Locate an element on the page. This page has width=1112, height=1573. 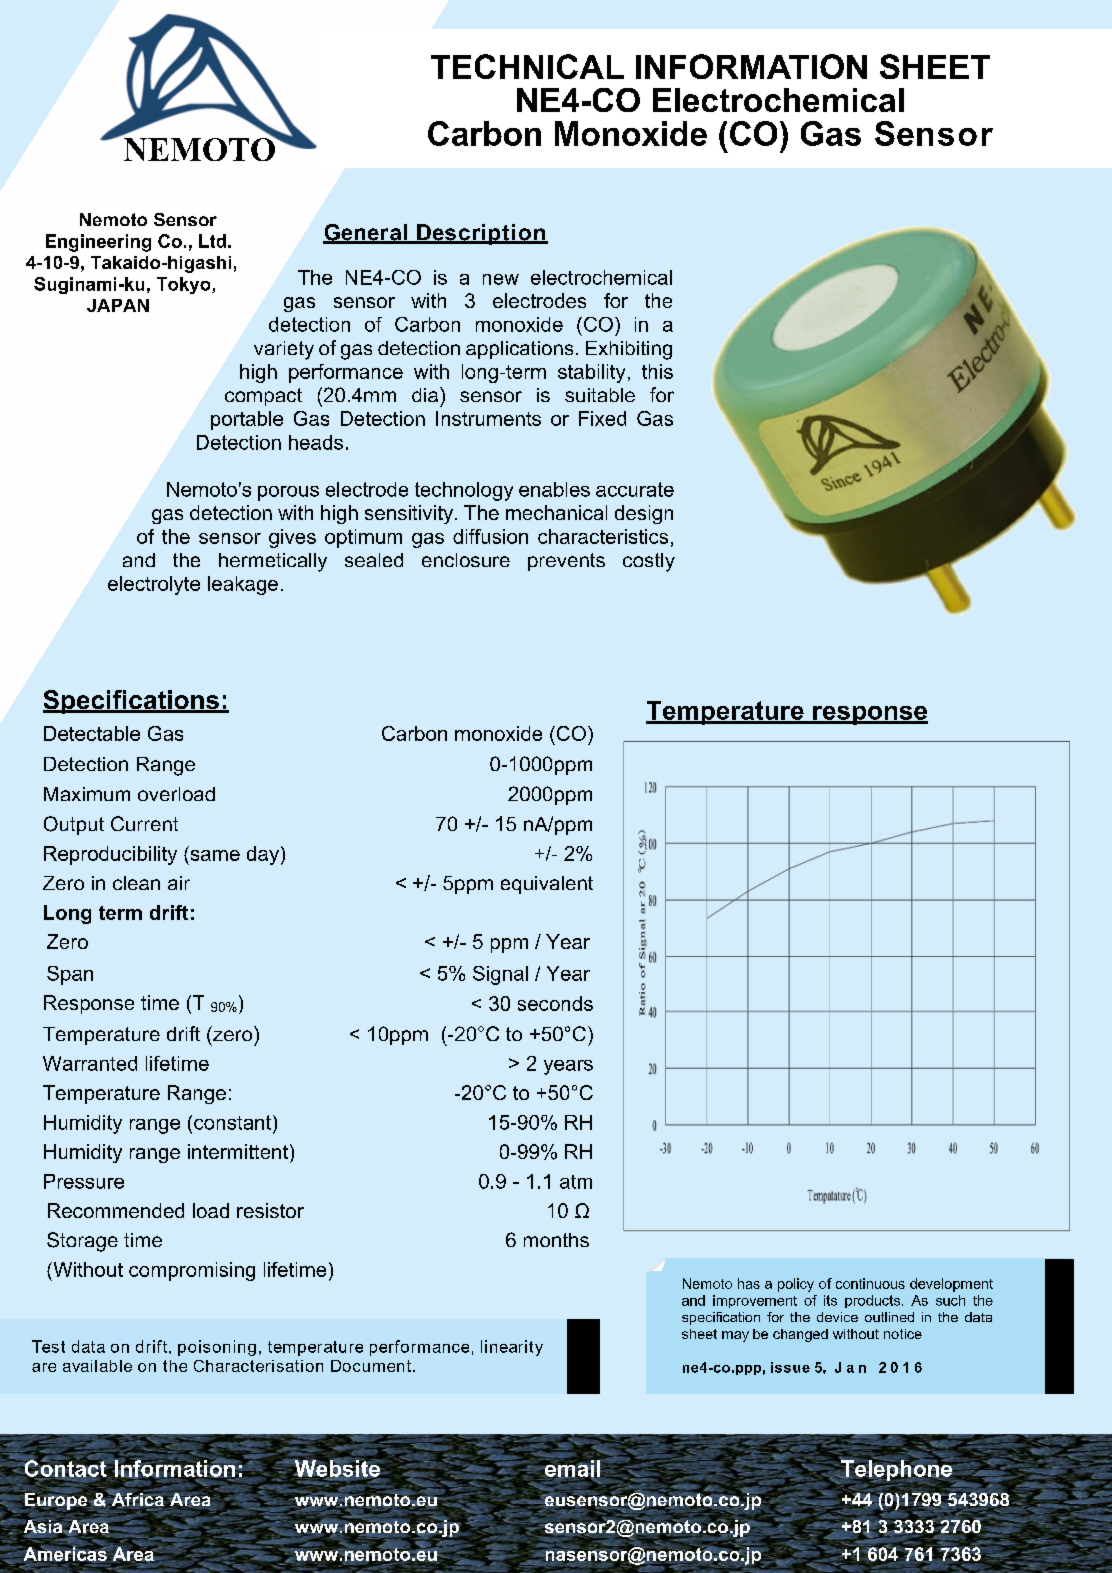
Europe is located at coordinates (56, 1501).
